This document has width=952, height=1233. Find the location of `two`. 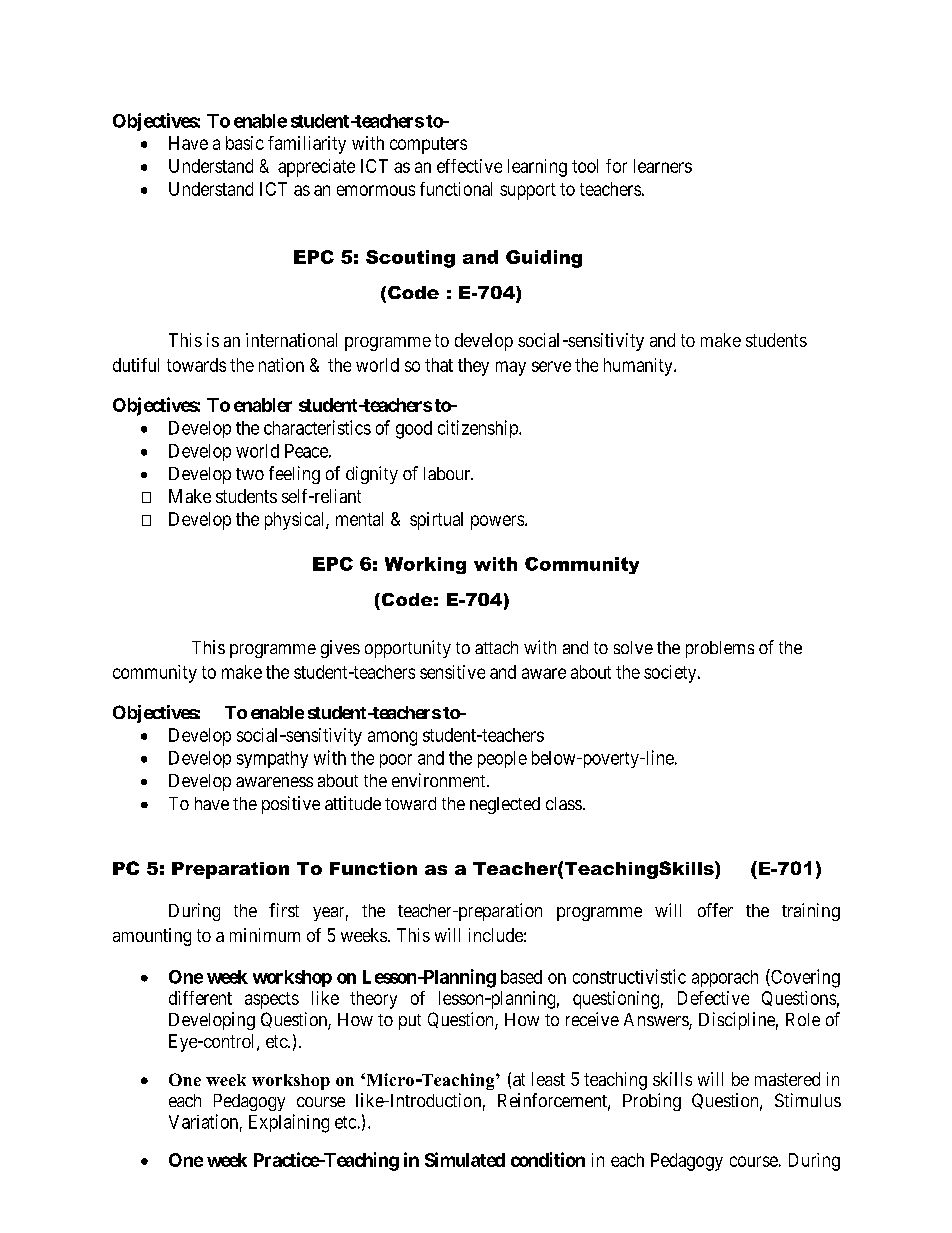

two is located at coordinates (250, 474).
